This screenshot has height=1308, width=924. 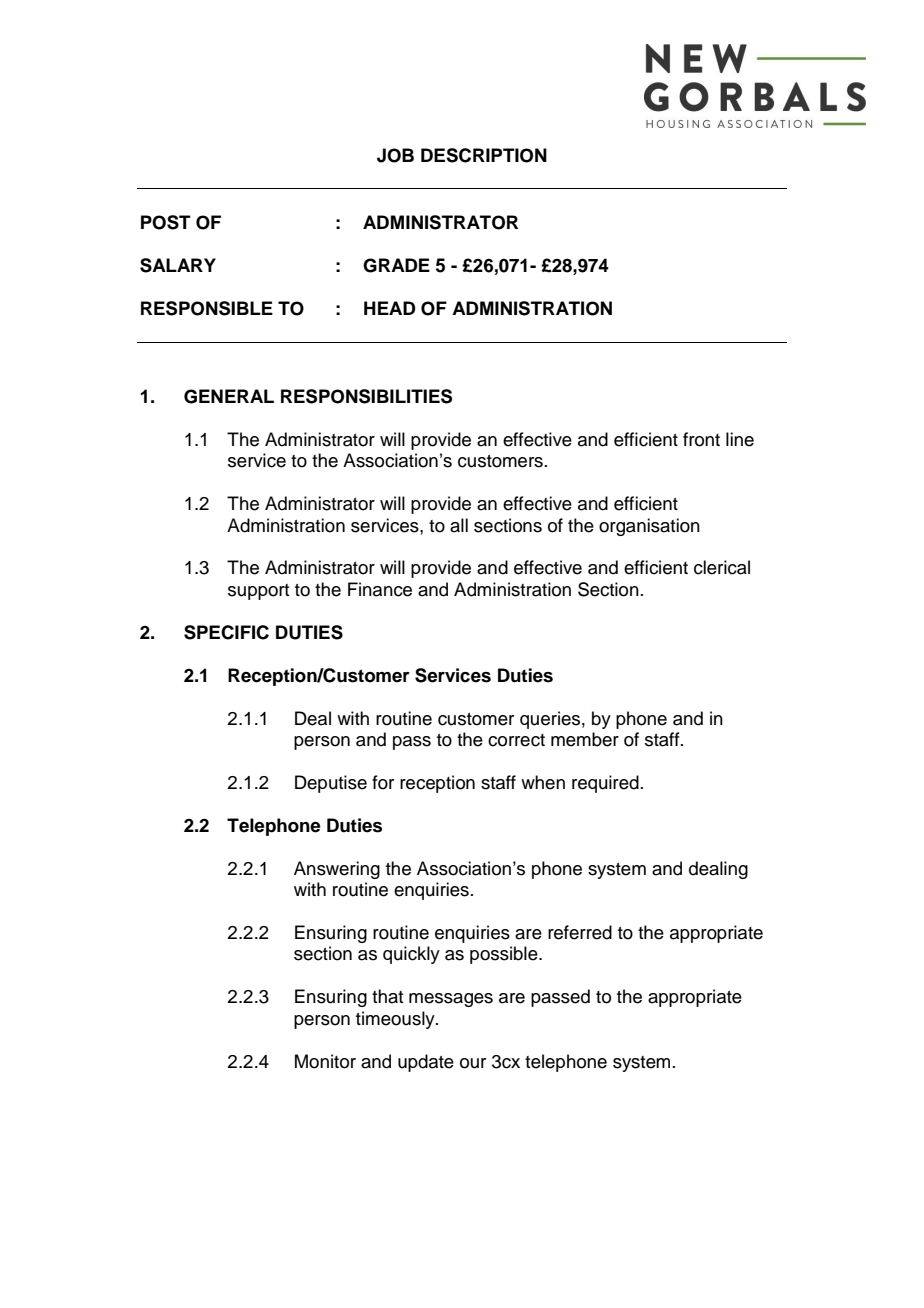 What do you see at coordinates (722, 567) in the screenshot?
I see `clerical` at bounding box center [722, 567].
